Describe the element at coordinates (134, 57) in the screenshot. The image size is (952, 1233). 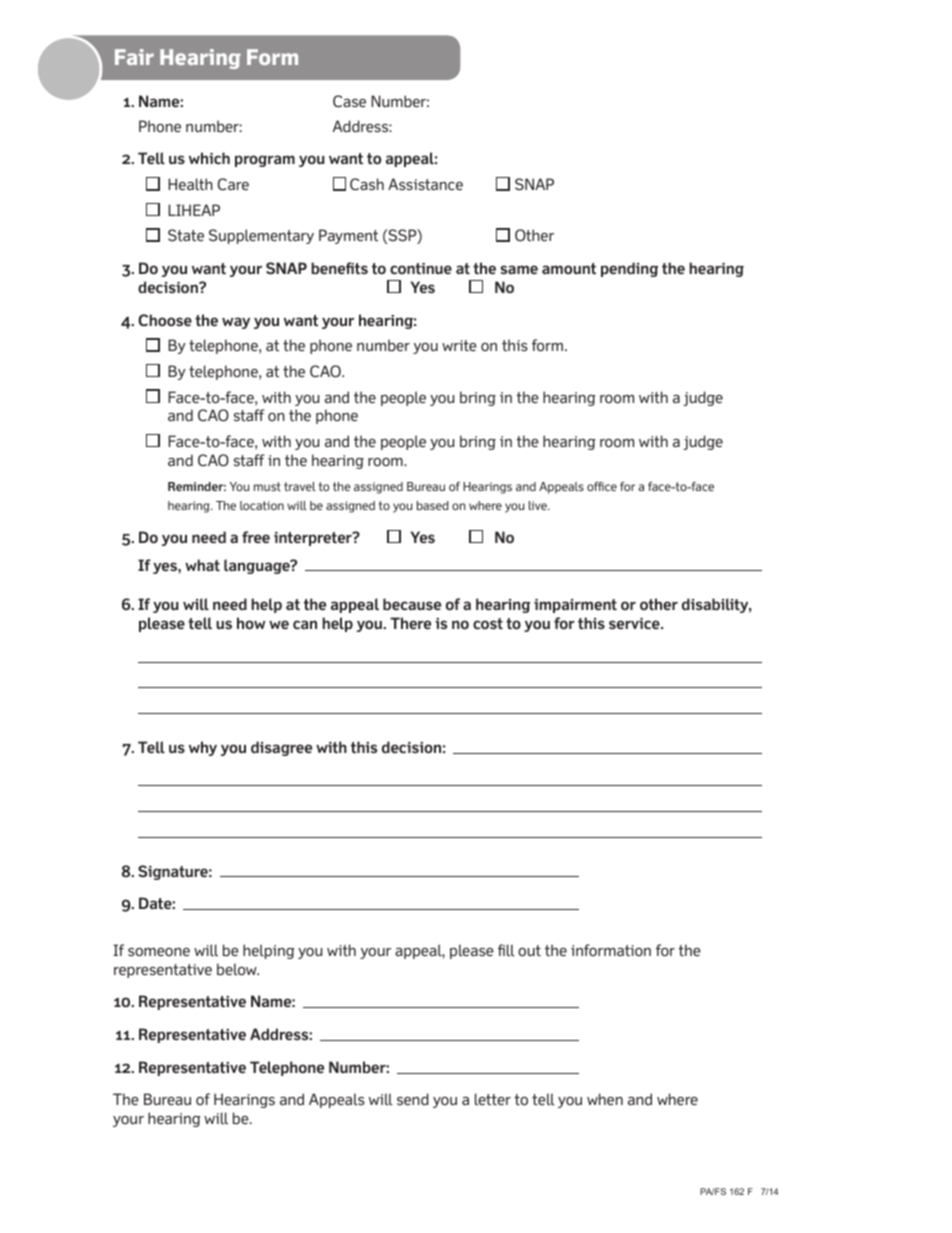
I see `Fair` at that location.
